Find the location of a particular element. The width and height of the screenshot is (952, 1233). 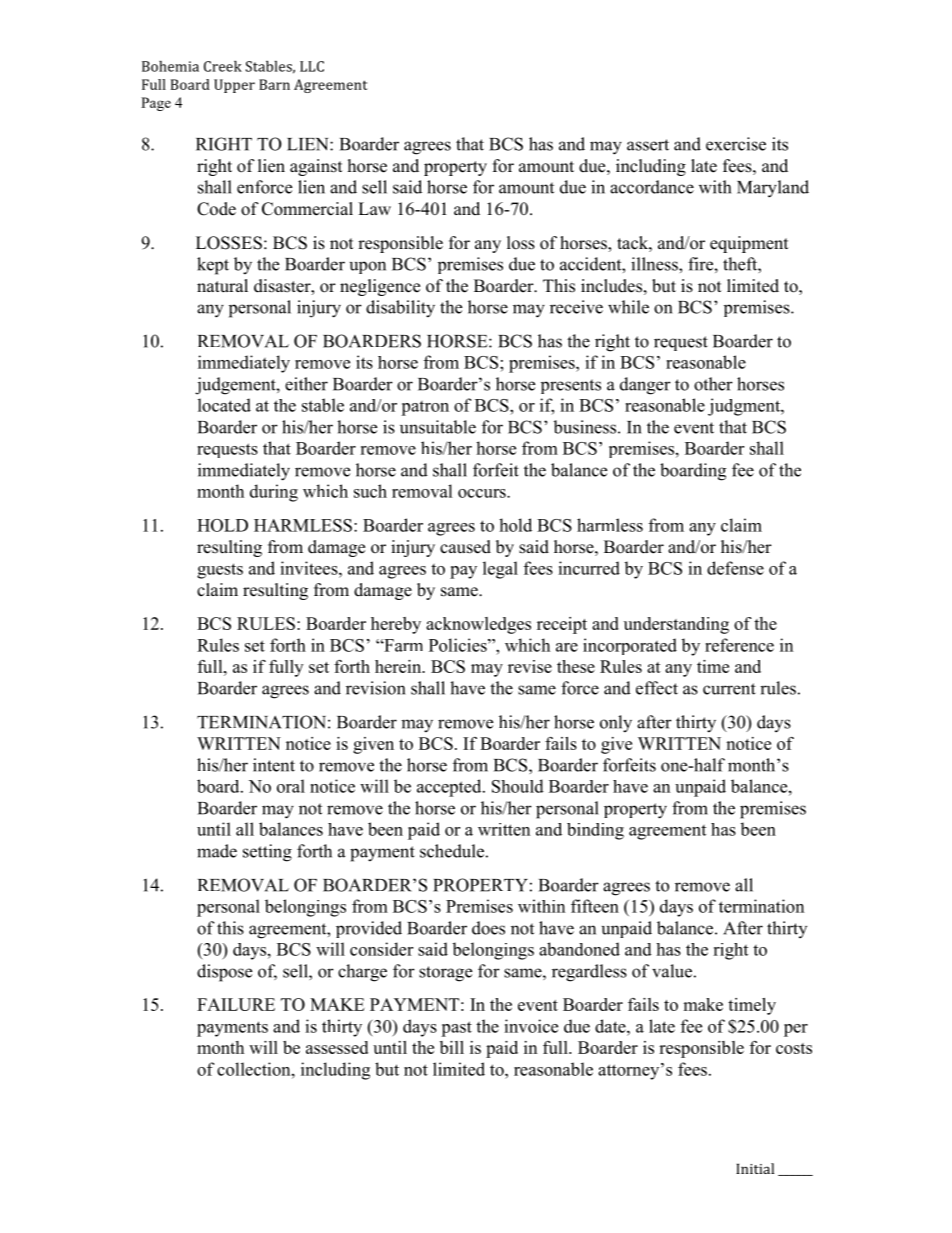

patron is located at coordinates (425, 408).
